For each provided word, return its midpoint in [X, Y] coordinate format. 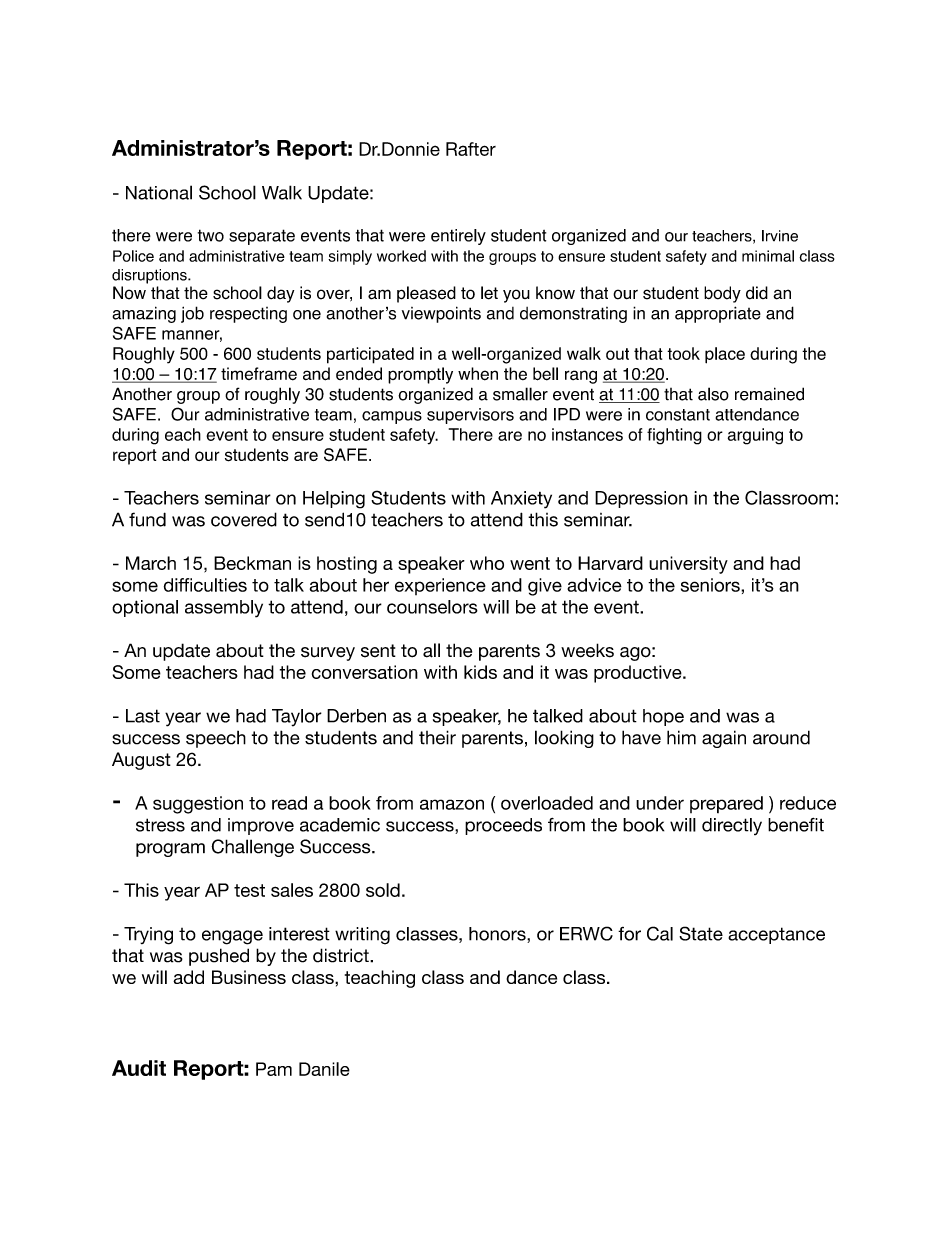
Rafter [471, 149]
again [724, 739]
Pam [274, 1069]
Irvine [780, 236]
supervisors [470, 416]
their [437, 737]
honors [498, 935]
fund [147, 519]
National [159, 192]
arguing [755, 436]
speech [216, 739]
